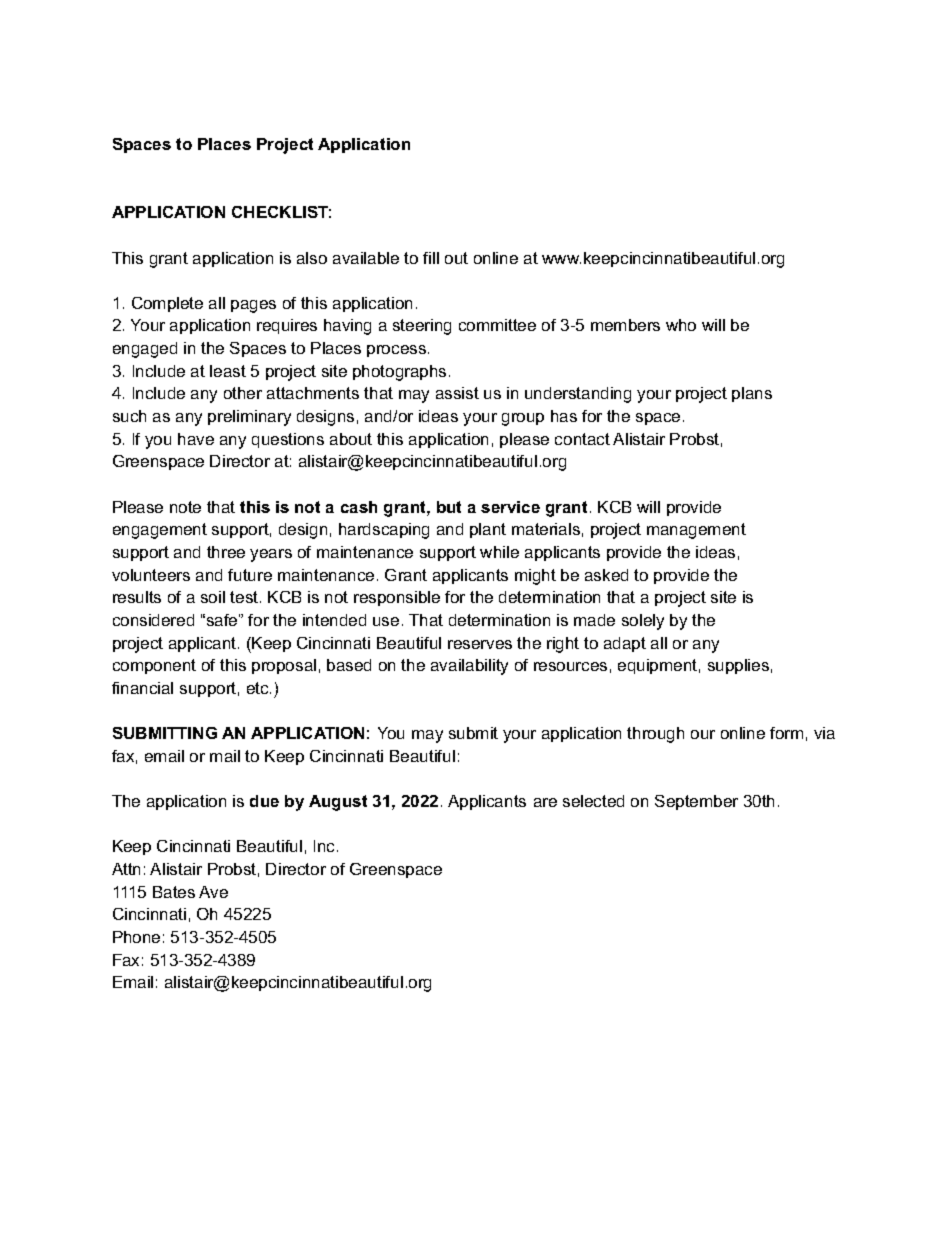 The image size is (952, 1233). Describe the element at coordinates (786, 733) in the document. I see `form` at that location.
